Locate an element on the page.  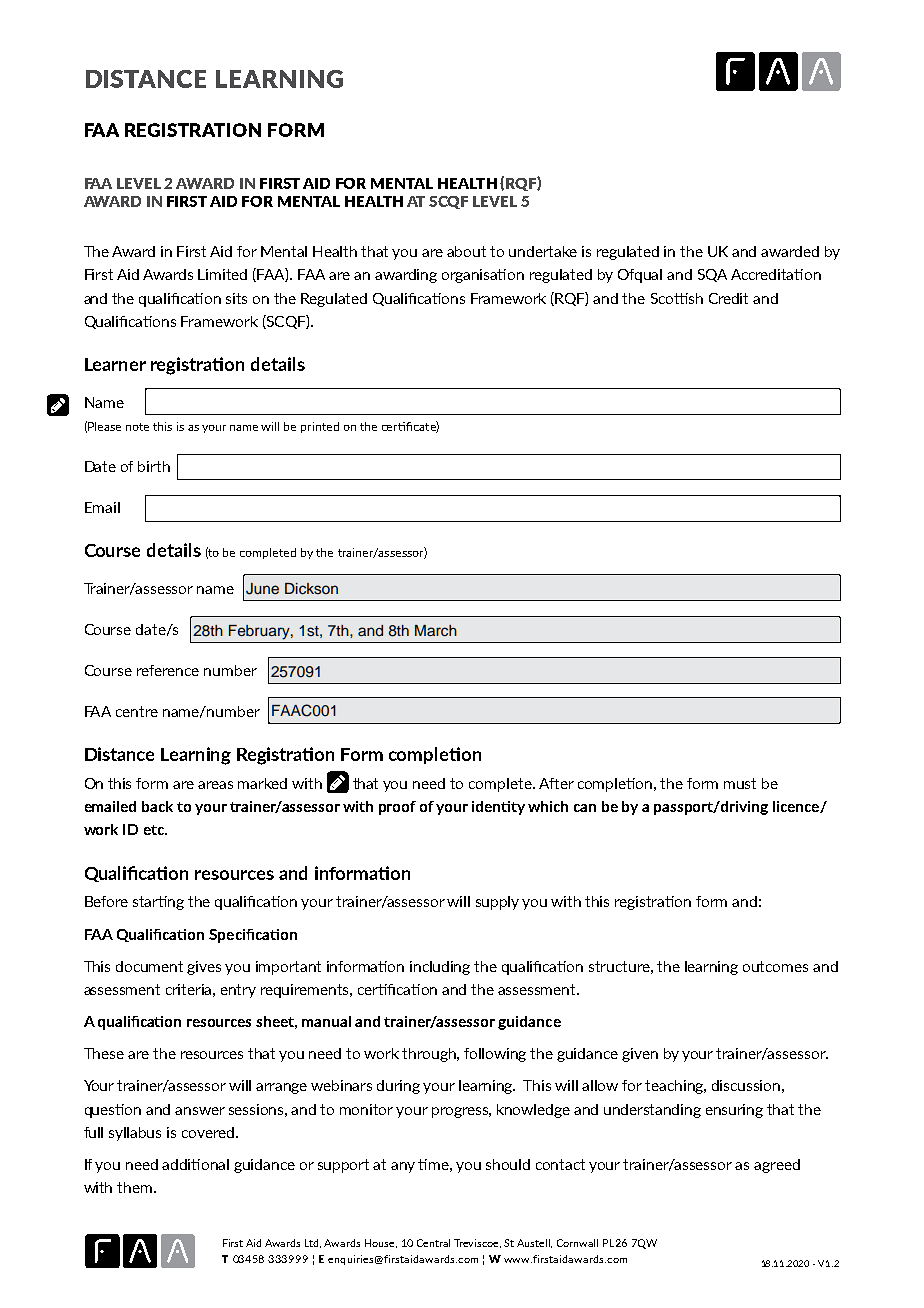
SQA is located at coordinates (712, 275).
